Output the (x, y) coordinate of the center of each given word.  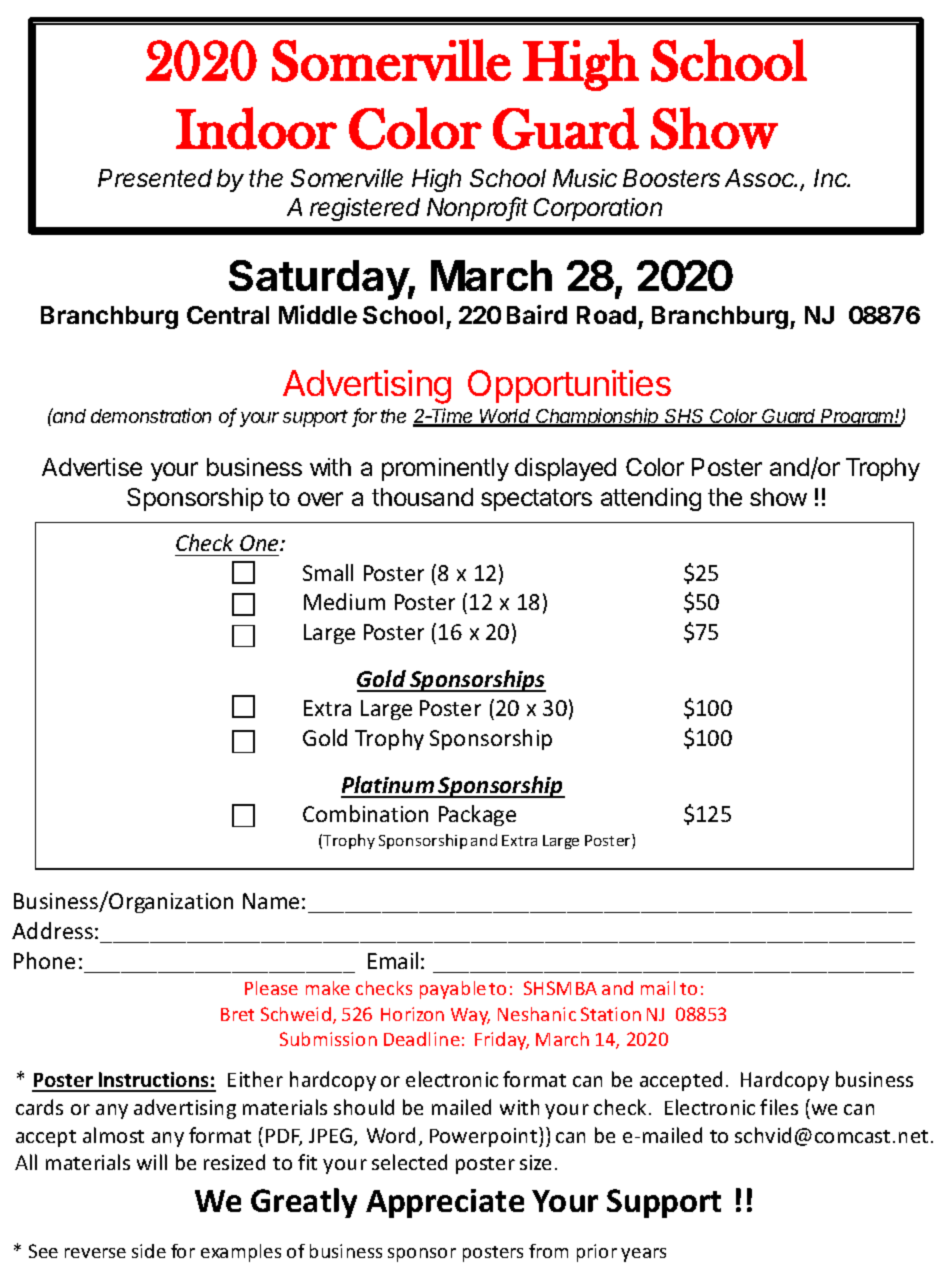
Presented (155, 178)
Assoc (761, 178)
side (149, 1251)
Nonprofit (477, 209)
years (643, 1255)
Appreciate (445, 1203)
